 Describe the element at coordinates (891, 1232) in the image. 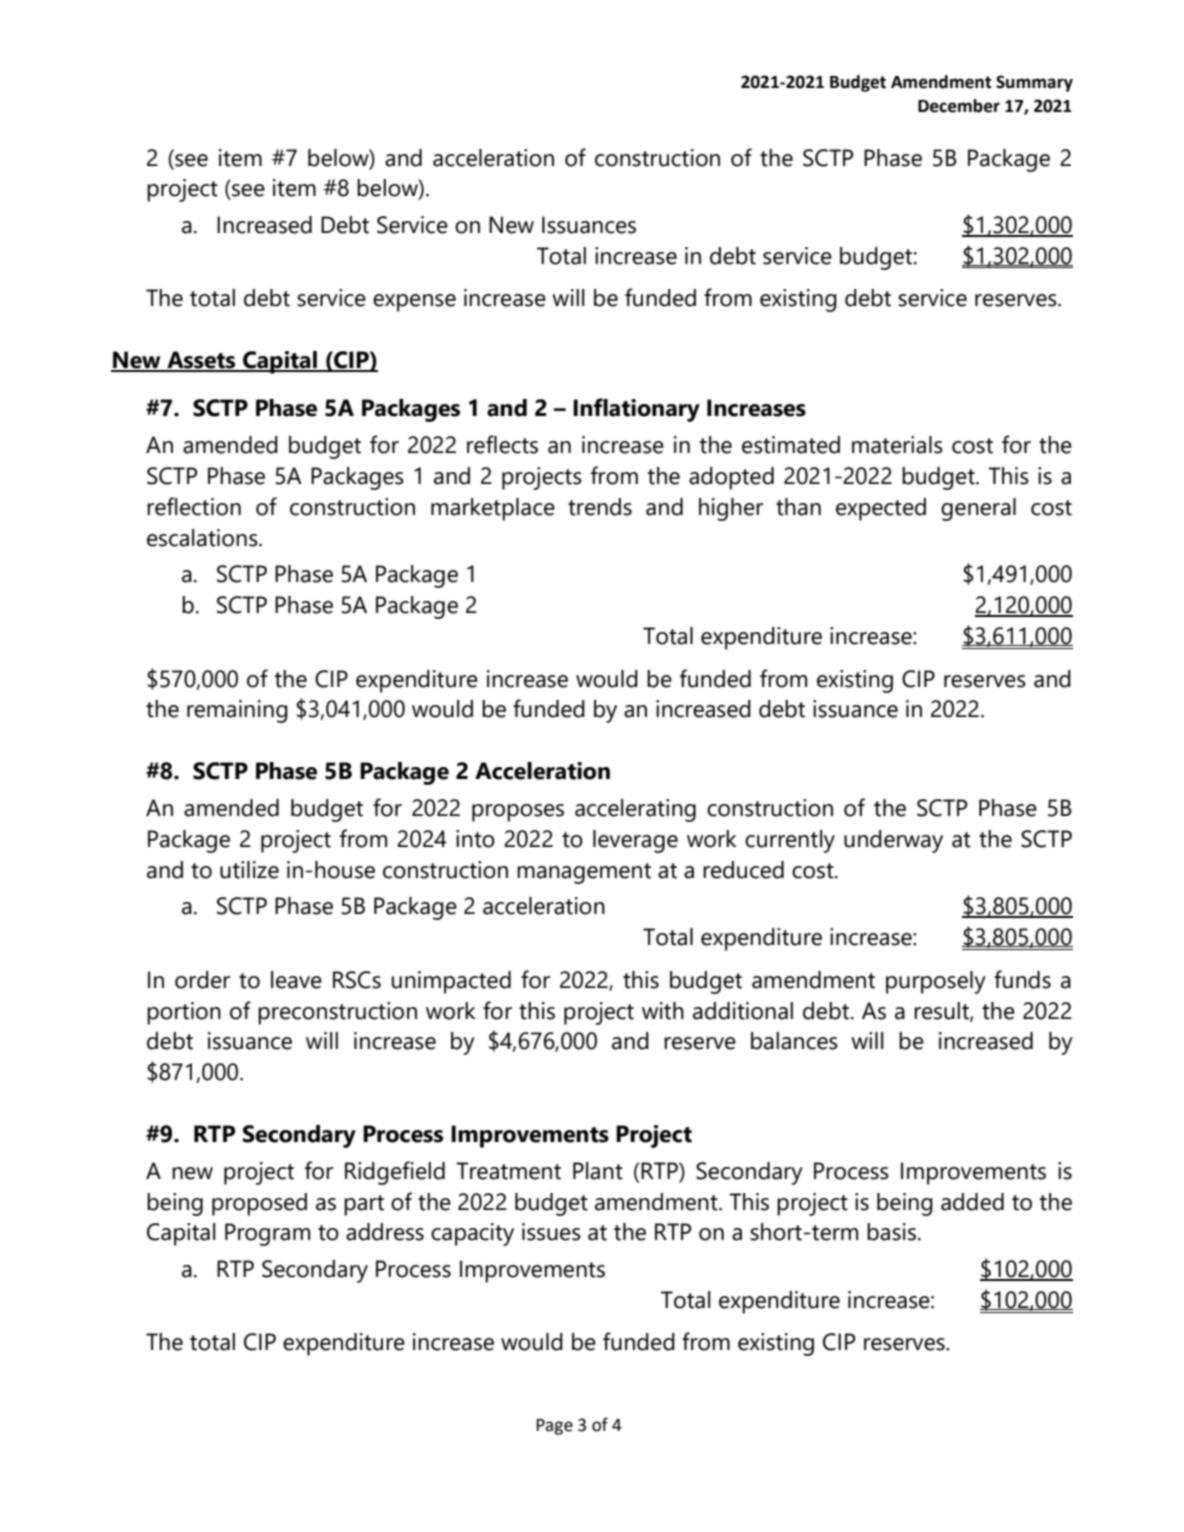

I see `basis` at that location.
